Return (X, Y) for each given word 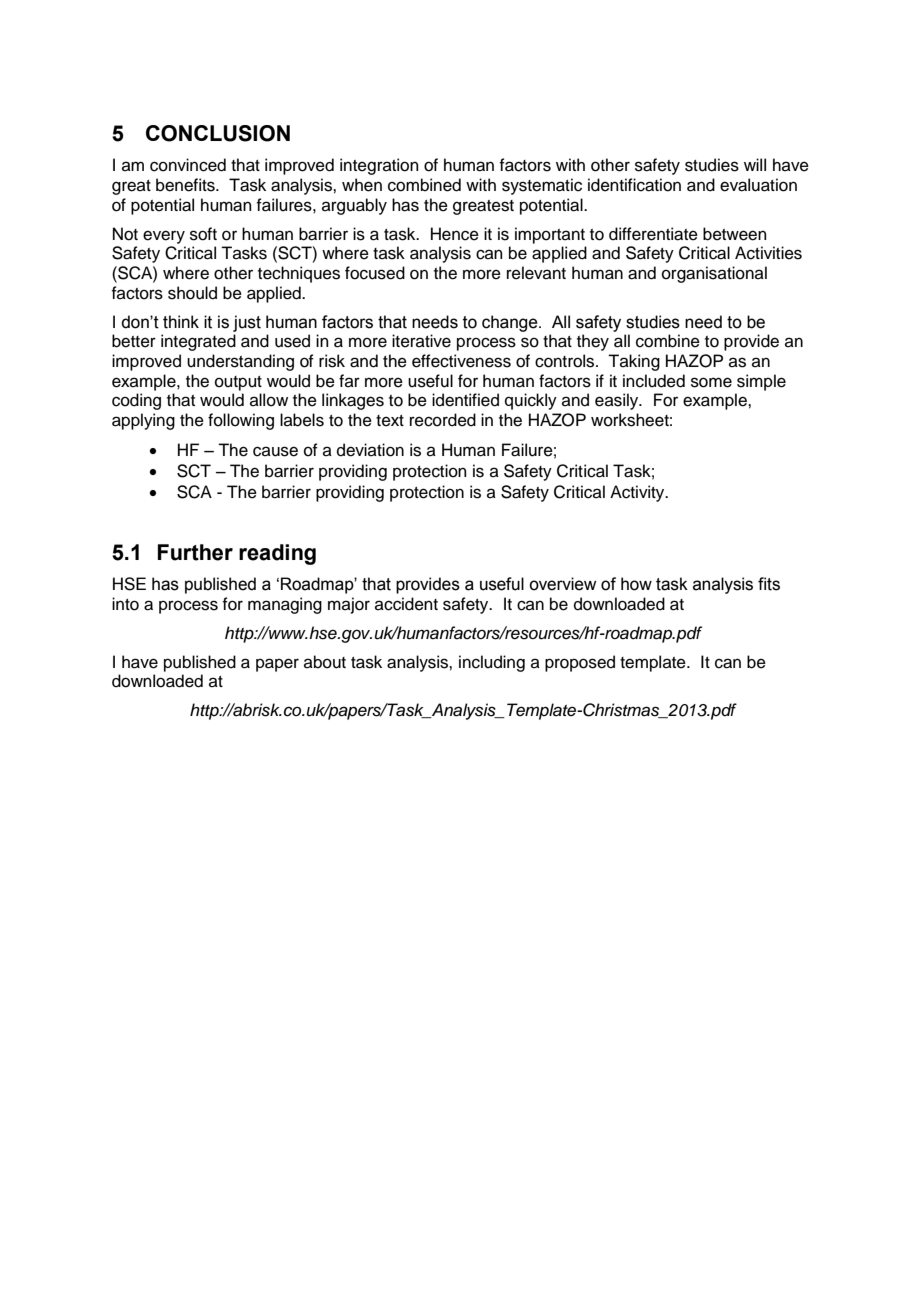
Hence (455, 234)
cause (275, 451)
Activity (638, 493)
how (636, 584)
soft (203, 234)
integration (379, 166)
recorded (443, 420)
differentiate (653, 234)
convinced (188, 165)
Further (195, 552)
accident (406, 604)
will (755, 164)
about (325, 662)
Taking (634, 362)
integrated (198, 342)
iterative (421, 341)
